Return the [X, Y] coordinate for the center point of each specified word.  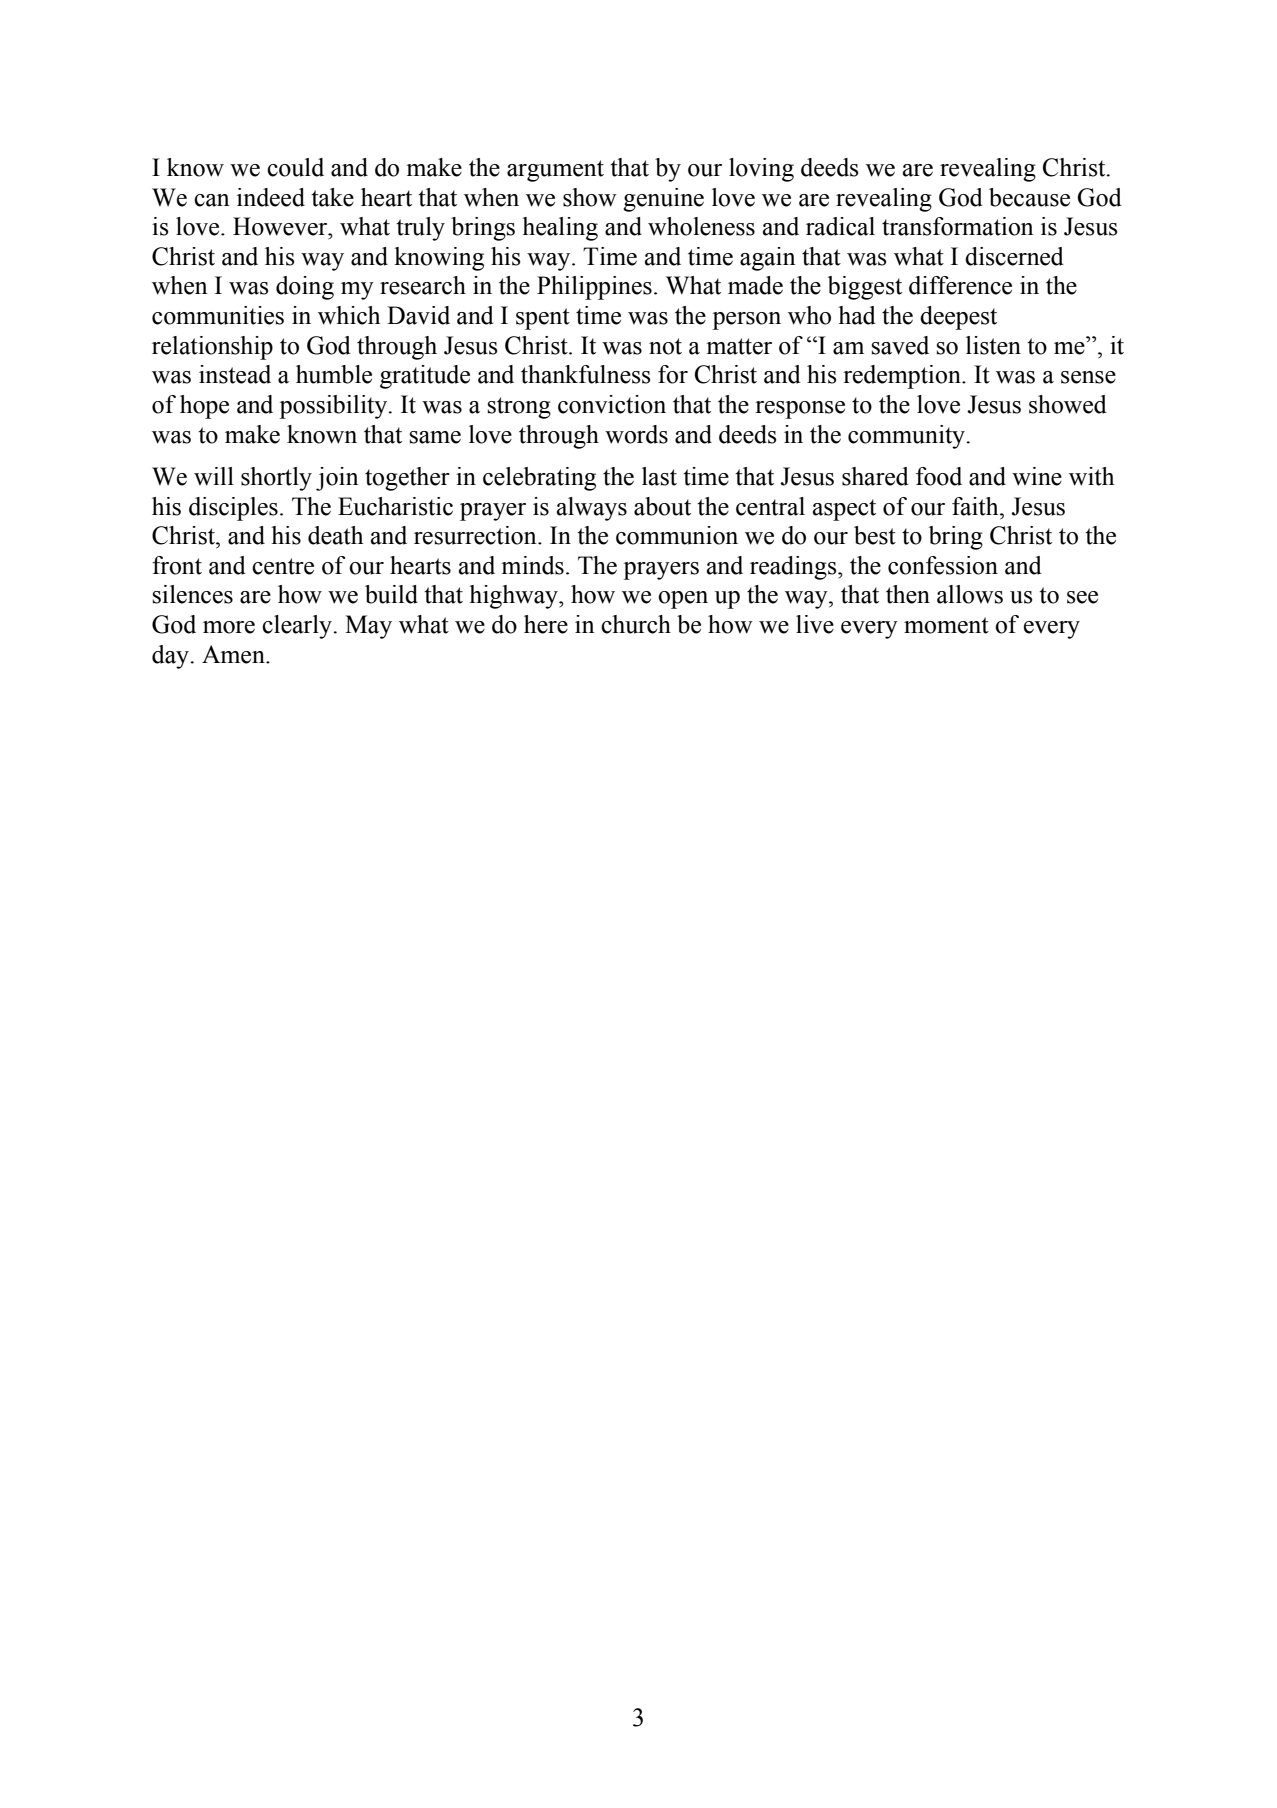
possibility [334, 407]
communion [677, 535]
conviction [612, 404]
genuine [663, 200]
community [908, 437]
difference [960, 285]
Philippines [594, 288]
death [335, 535]
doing [305, 288]
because [1029, 197]
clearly [298, 627]
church [636, 624]
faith [976, 506]
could [295, 167]
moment [946, 625]
